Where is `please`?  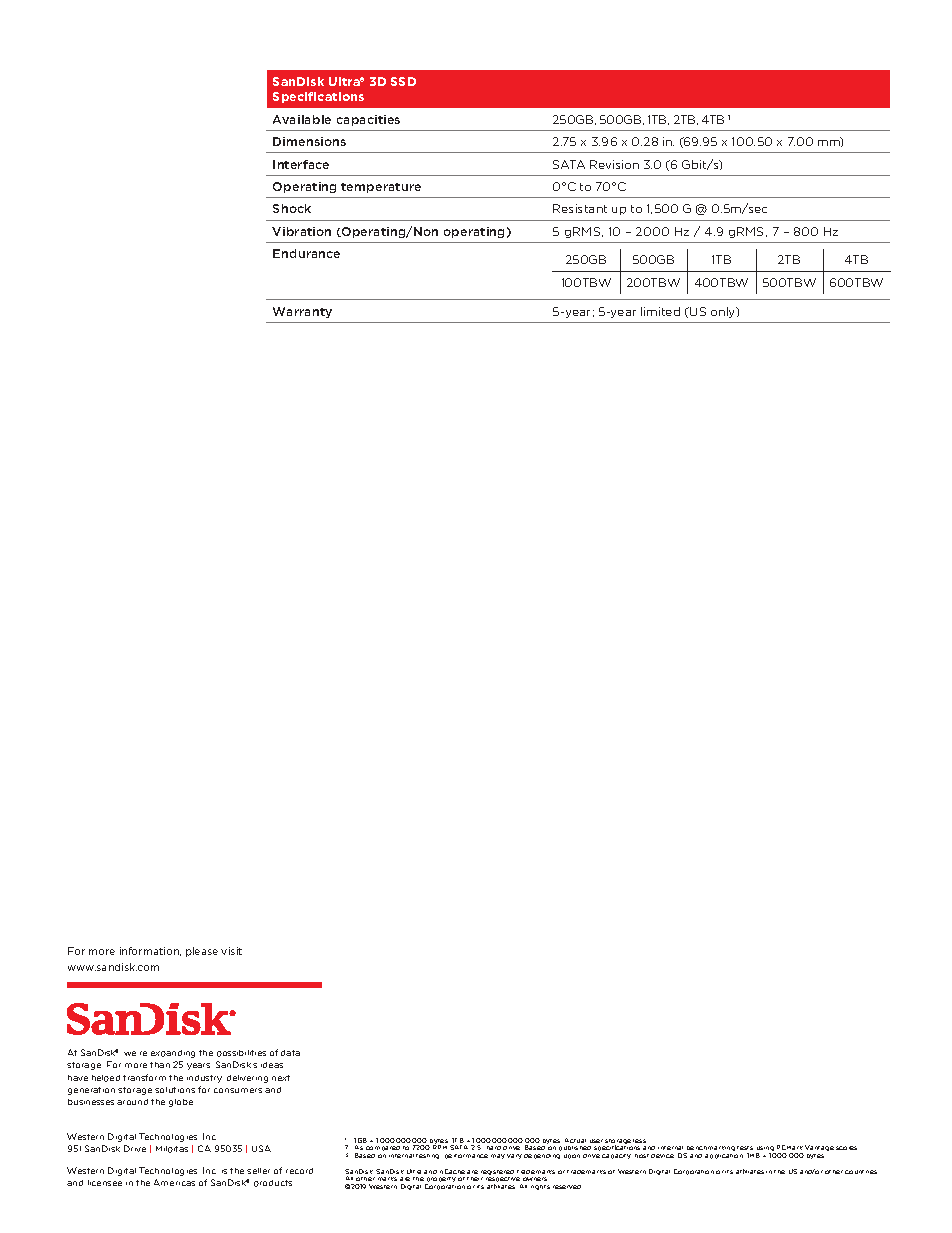 please is located at coordinates (202, 952).
